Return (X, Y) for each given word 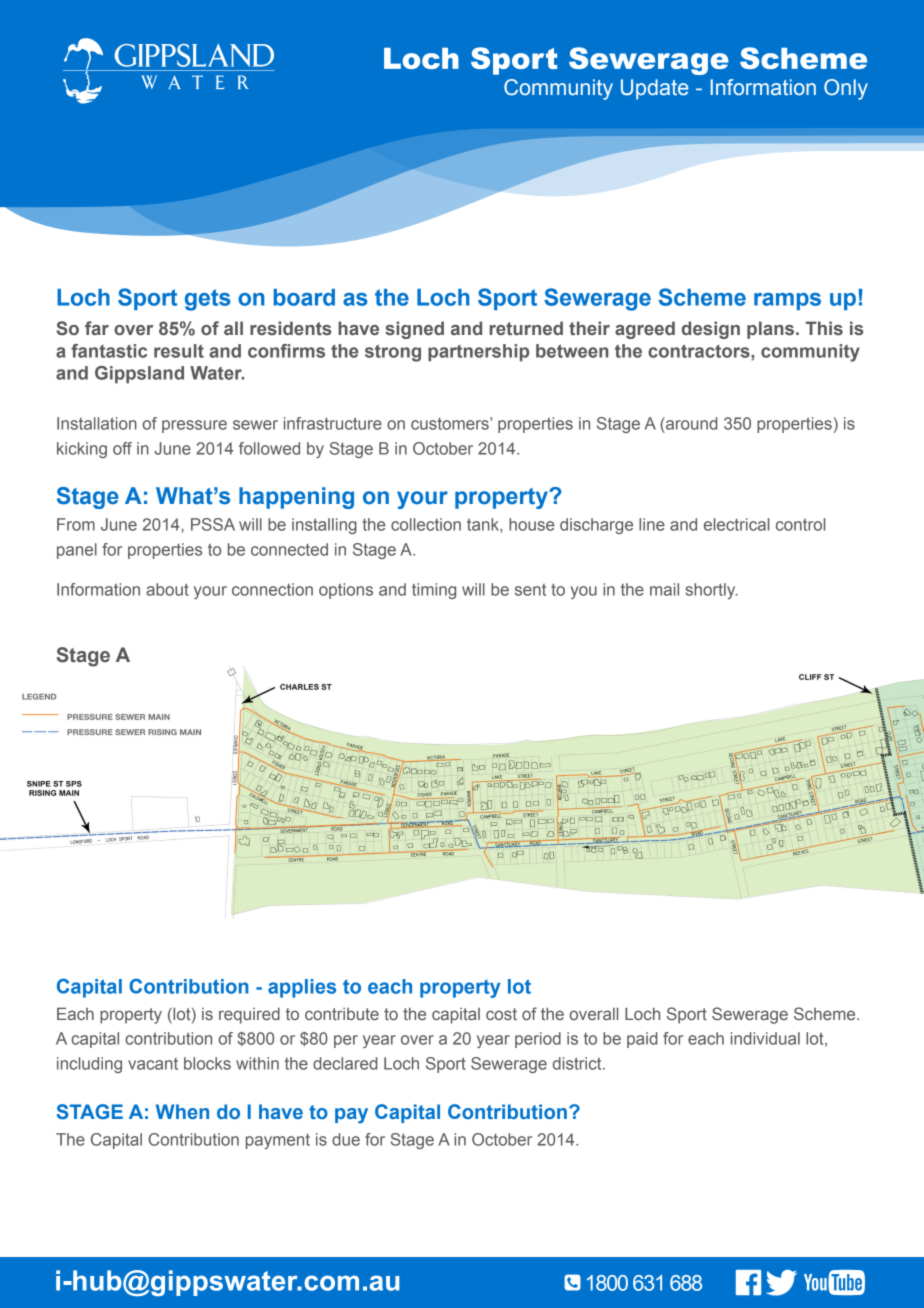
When (182, 1111)
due (346, 1139)
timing (434, 591)
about (167, 589)
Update (655, 89)
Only (846, 89)
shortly (711, 591)
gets (207, 300)
